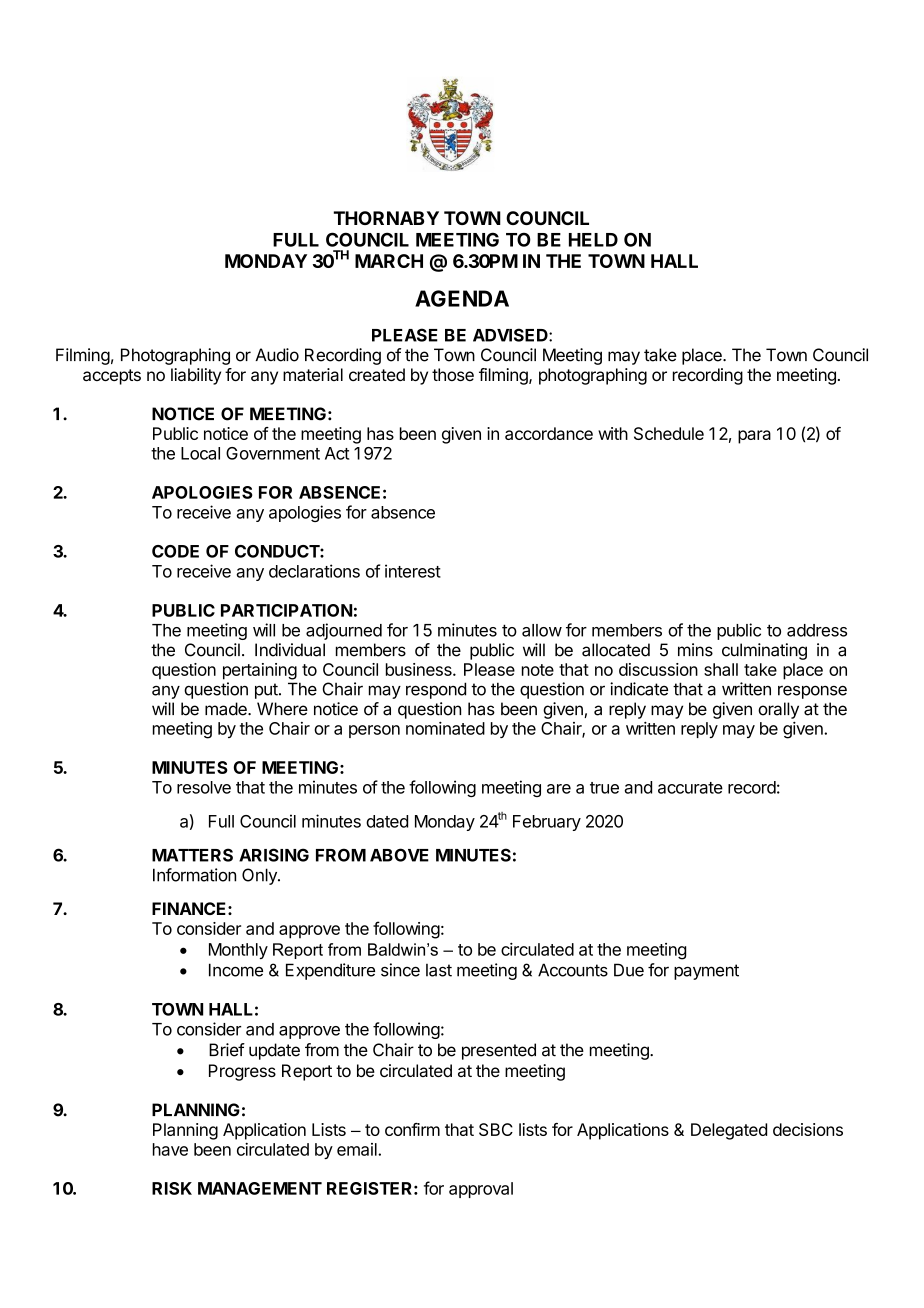 This document has height=1308, width=924. What do you see at coordinates (778, 710) in the document?
I see `orally` at bounding box center [778, 710].
